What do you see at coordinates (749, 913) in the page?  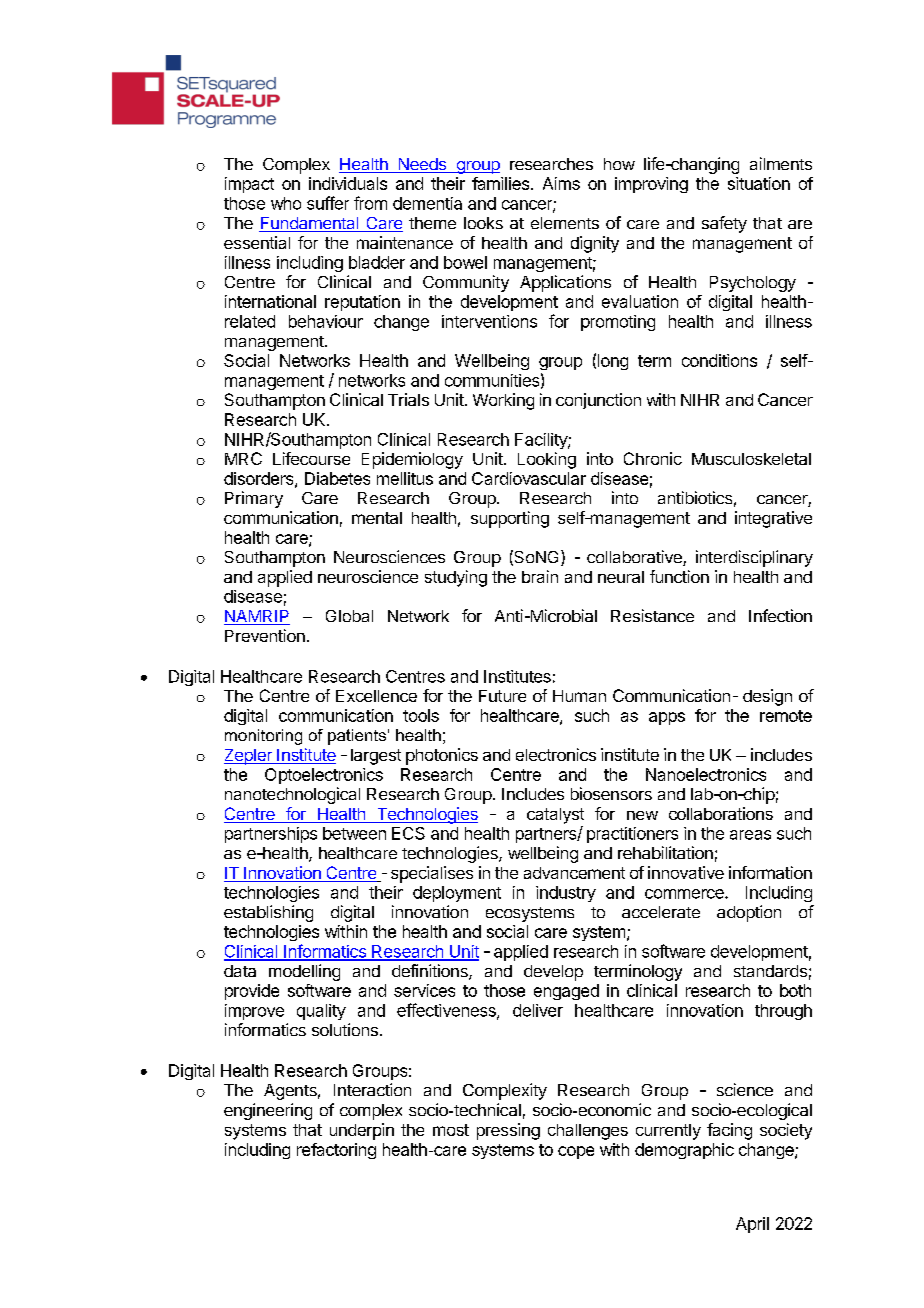 I see `adoption` at bounding box center [749, 913].
